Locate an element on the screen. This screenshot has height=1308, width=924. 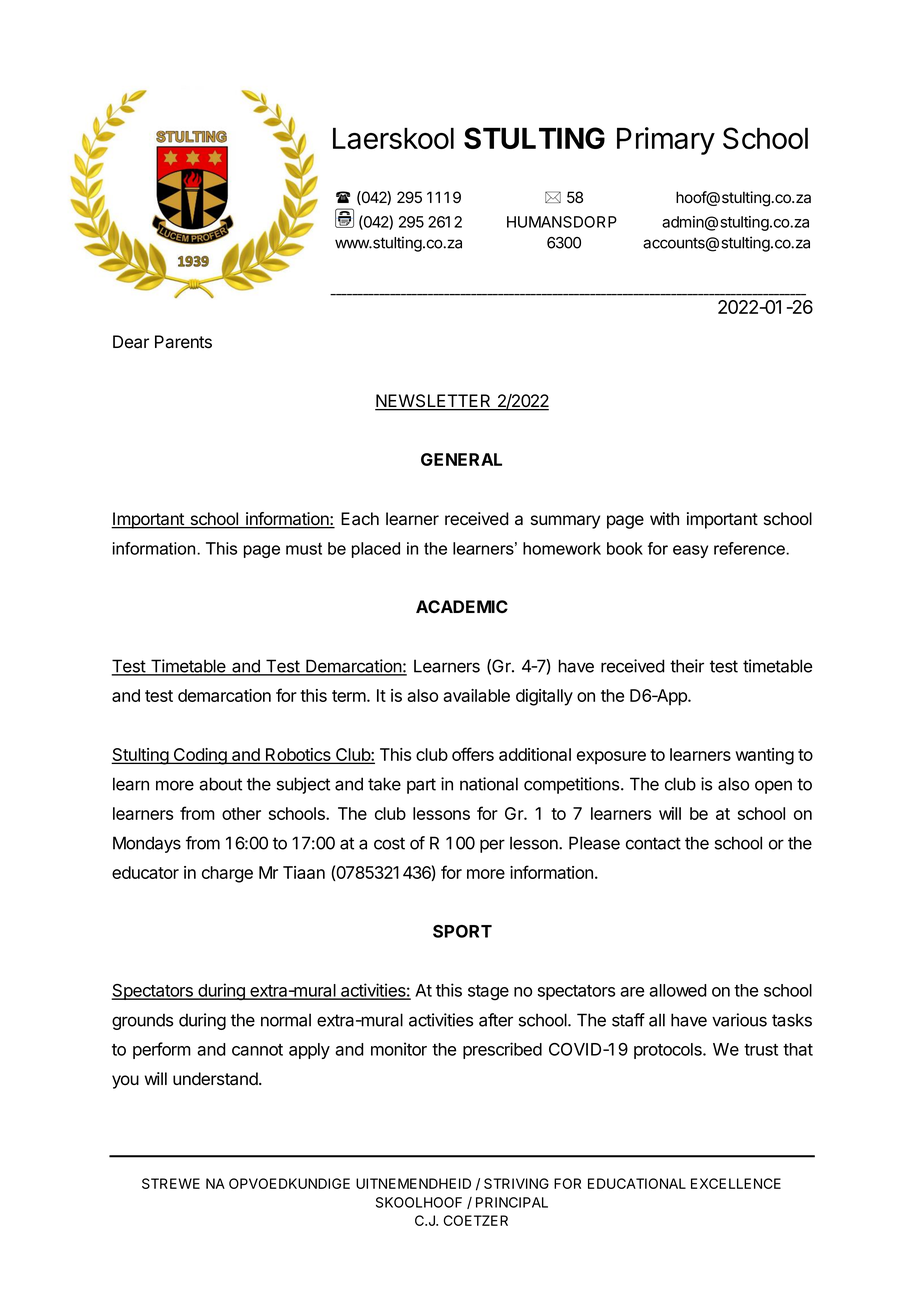
Dear is located at coordinates (131, 342).
